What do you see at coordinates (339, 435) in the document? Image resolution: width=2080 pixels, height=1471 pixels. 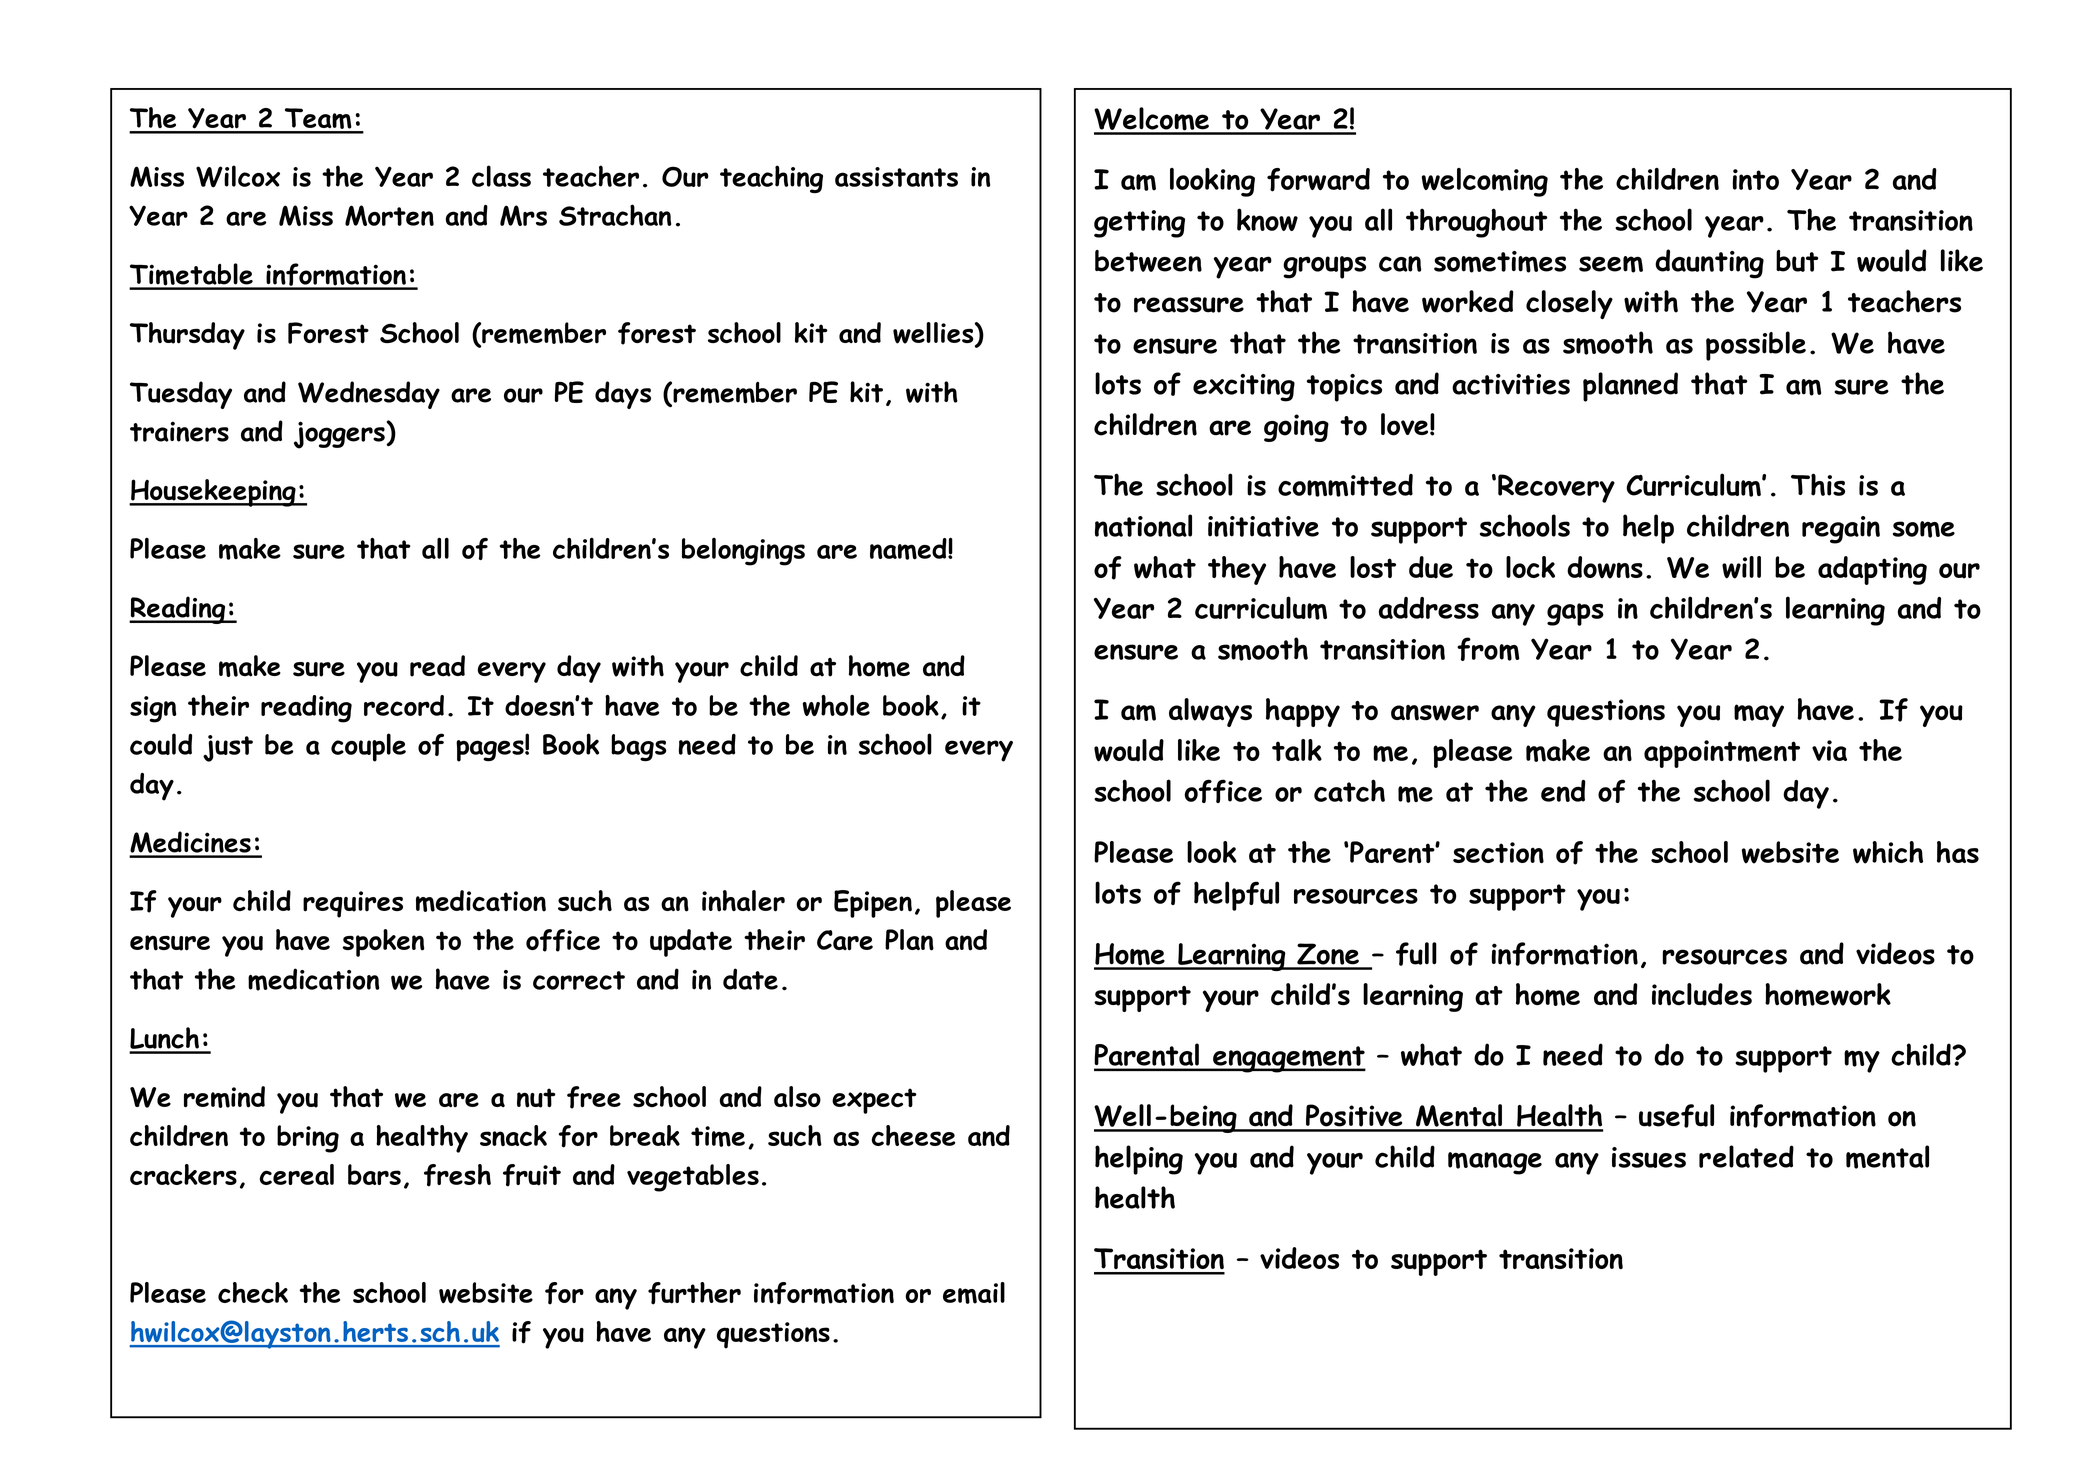 I see `joggers` at bounding box center [339, 435].
